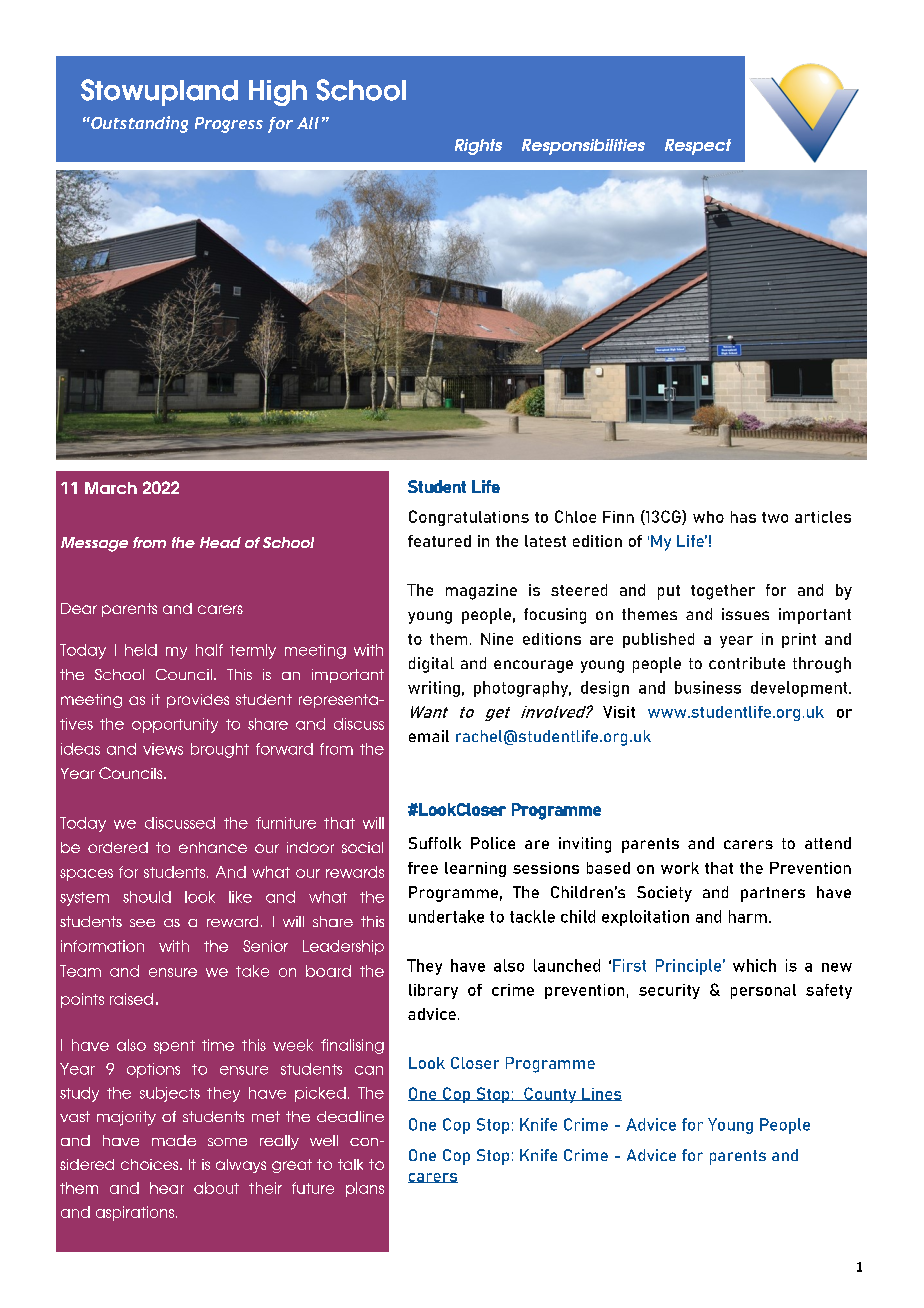 The image size is (924, 1308). What do you see at coordinates (601, 1094) in the screenshot?
I see `Lines` at bounding box center [601, 1094].
